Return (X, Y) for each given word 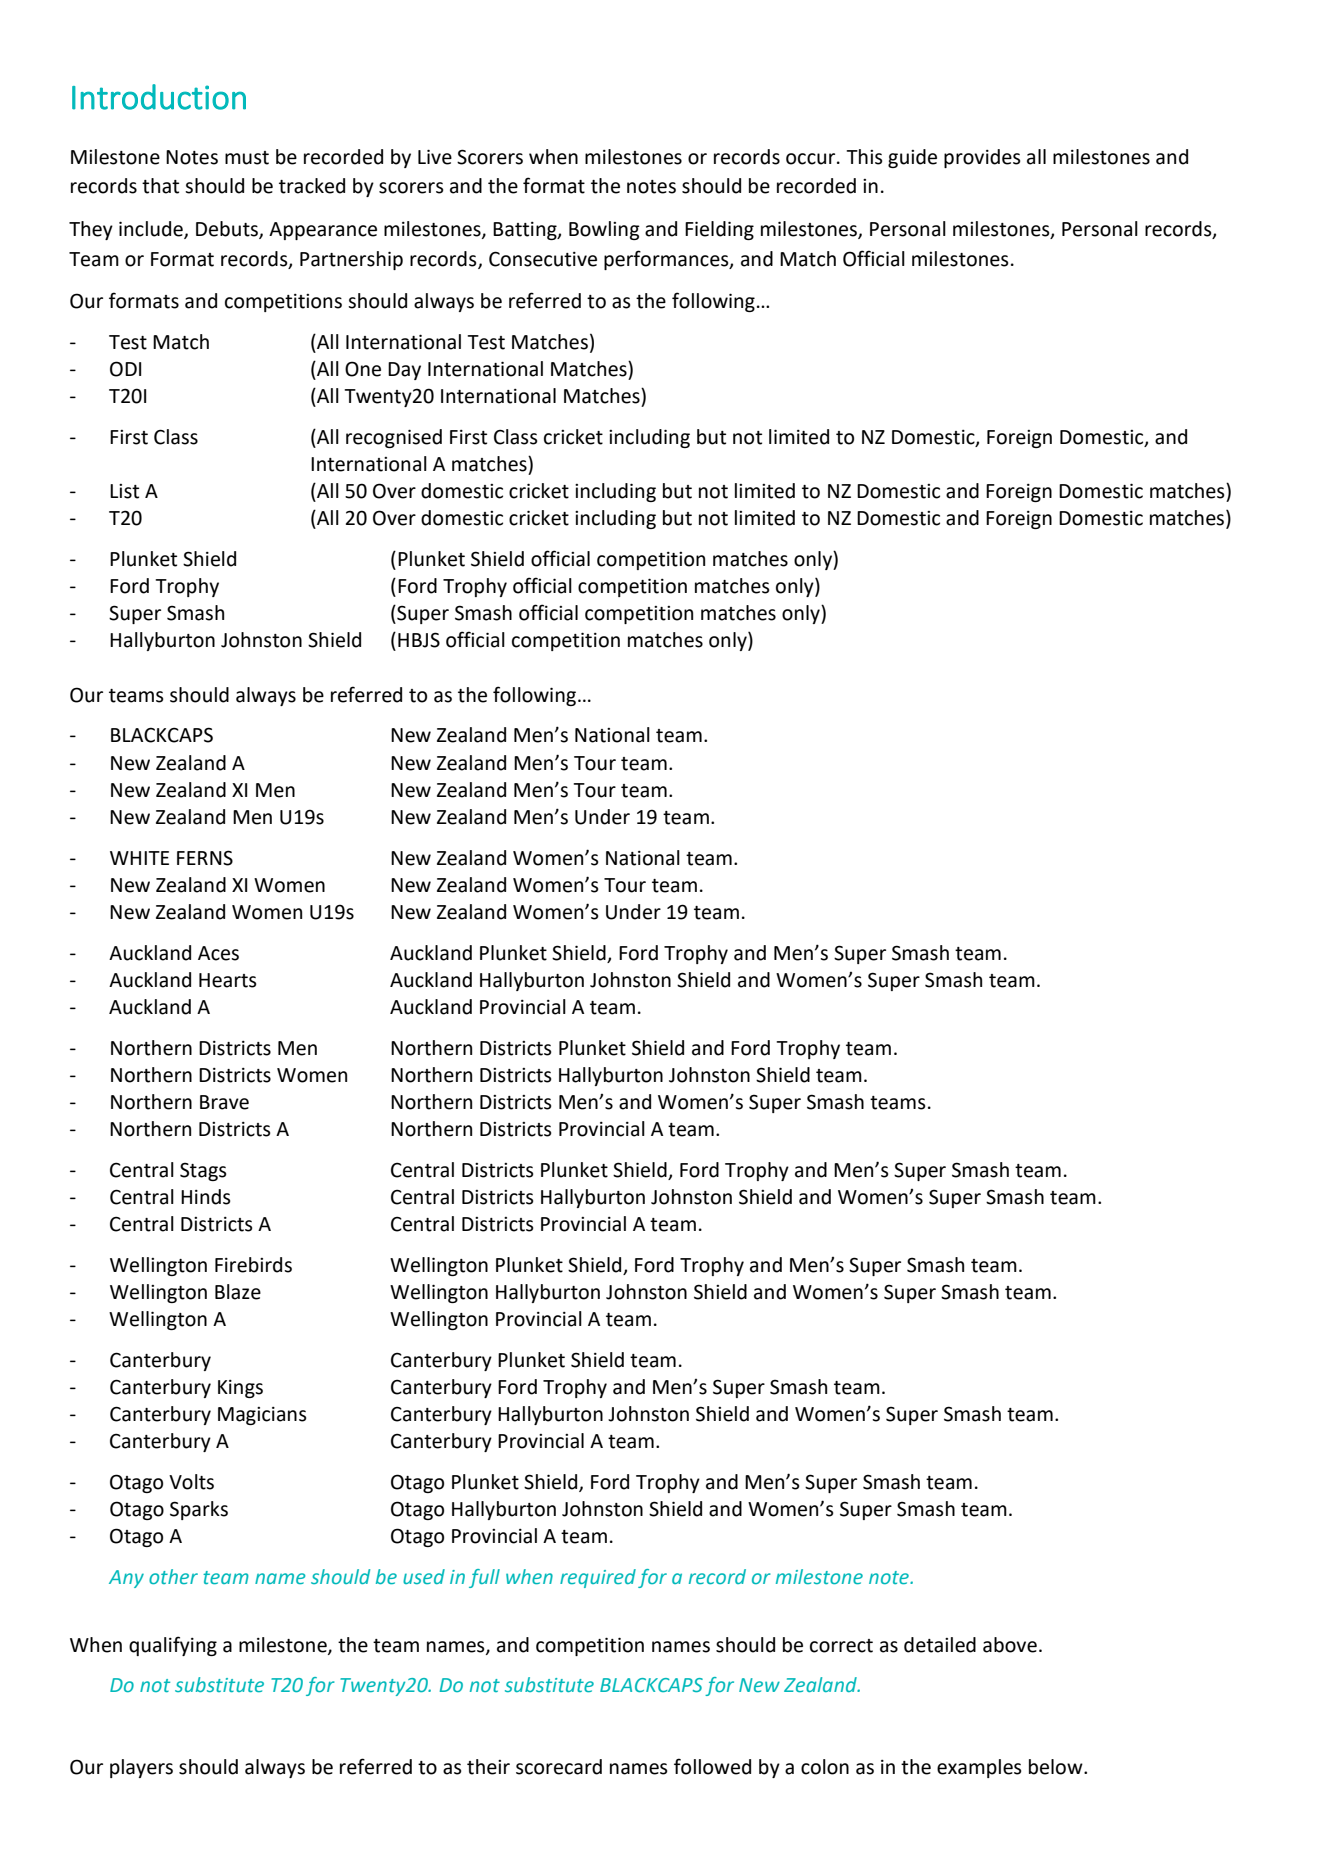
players (141, 1768)
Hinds (206, 1197)
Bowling (604, 230)
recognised (394, 438)
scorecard (559, 1767)
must (247, 158)
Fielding (719, 230)
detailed (940, 1645)
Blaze (238, 1292)
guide (912, 158)
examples (979, 1768)
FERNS (205, 858)
